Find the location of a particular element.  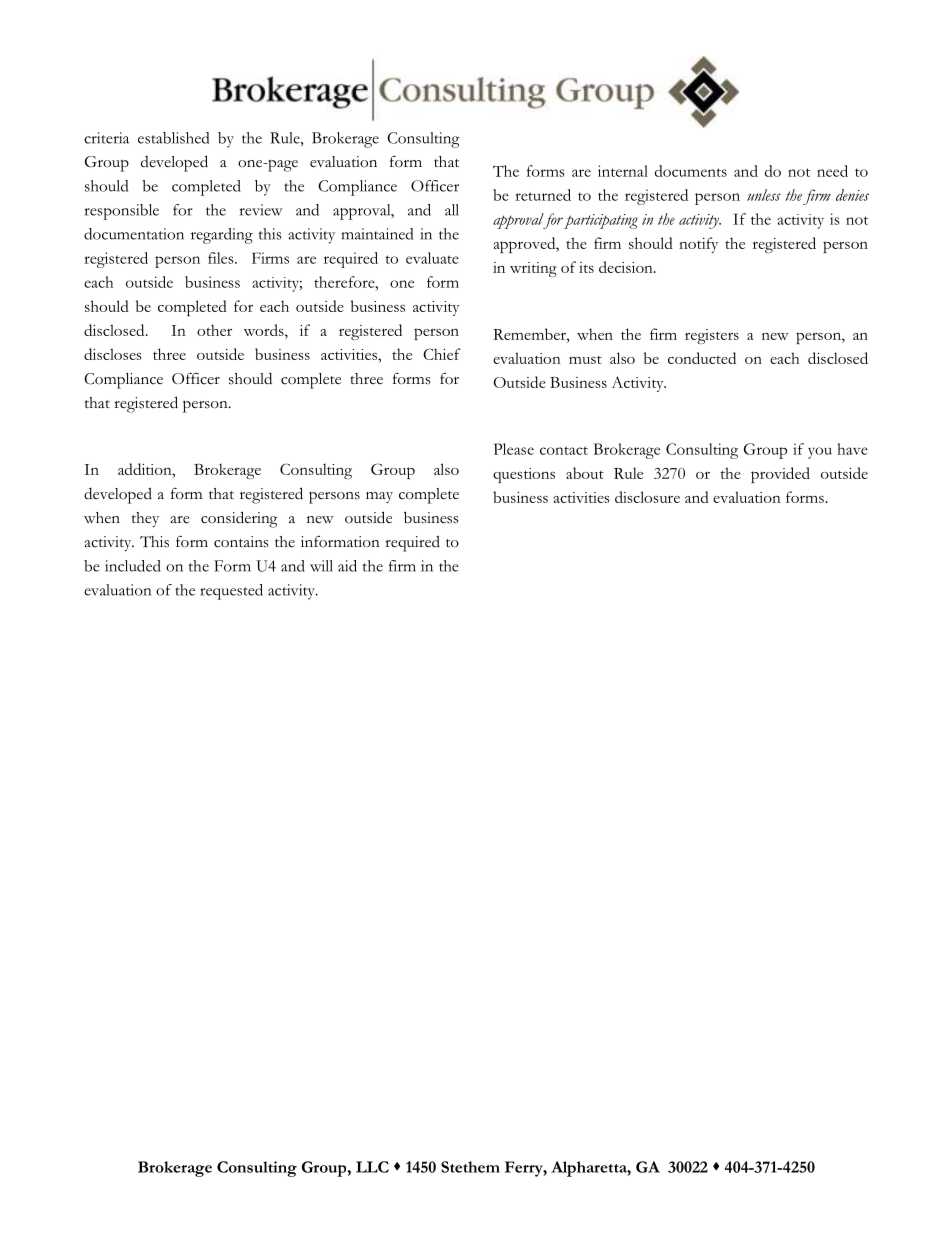

unless is located at coordinates (764, 195).
